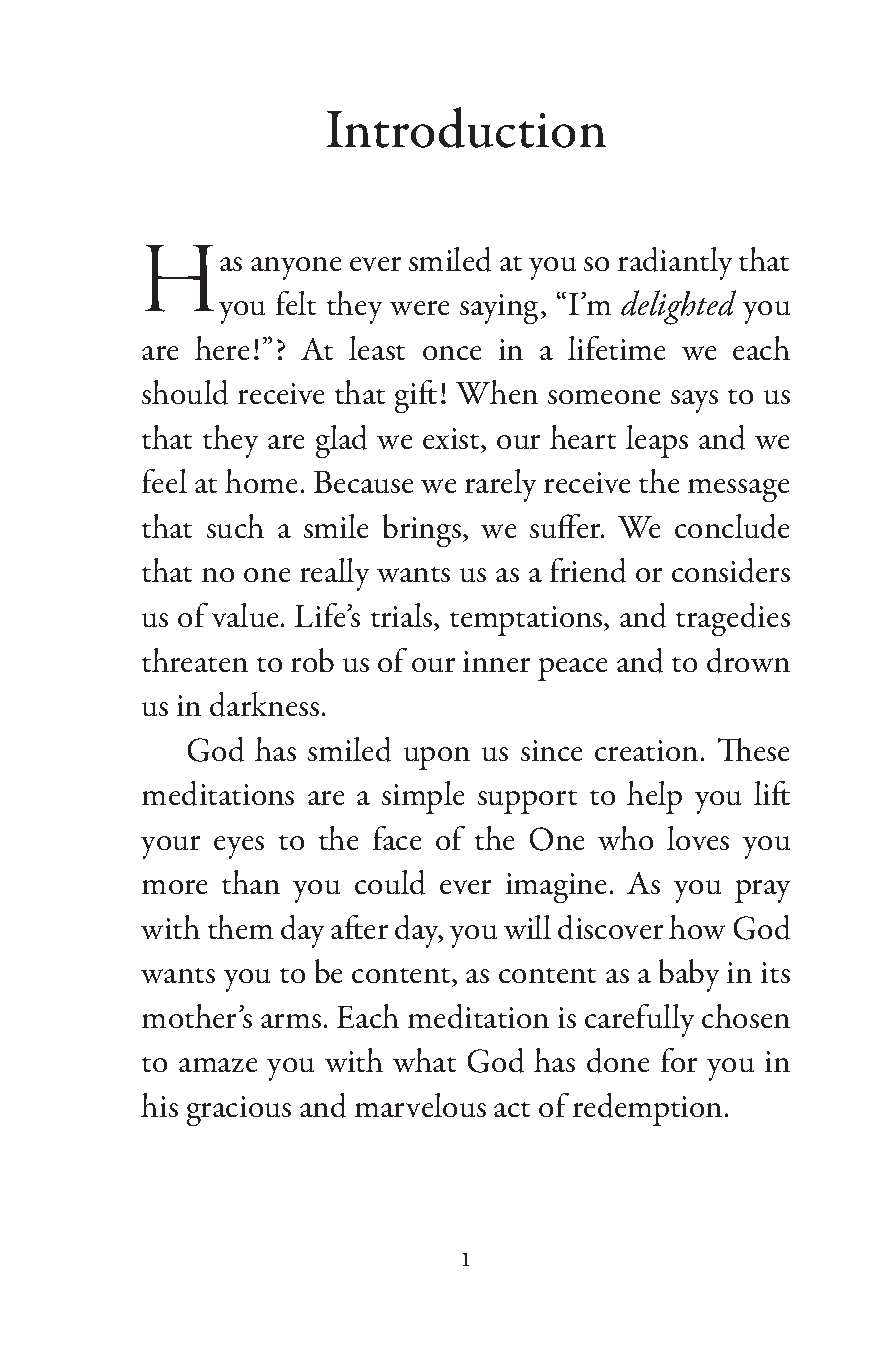 The width and height of the image is (896, 1345). What do you see at coordinates (732, 526) in the image?
I see `conclude` at bounding box center [732, 526].
